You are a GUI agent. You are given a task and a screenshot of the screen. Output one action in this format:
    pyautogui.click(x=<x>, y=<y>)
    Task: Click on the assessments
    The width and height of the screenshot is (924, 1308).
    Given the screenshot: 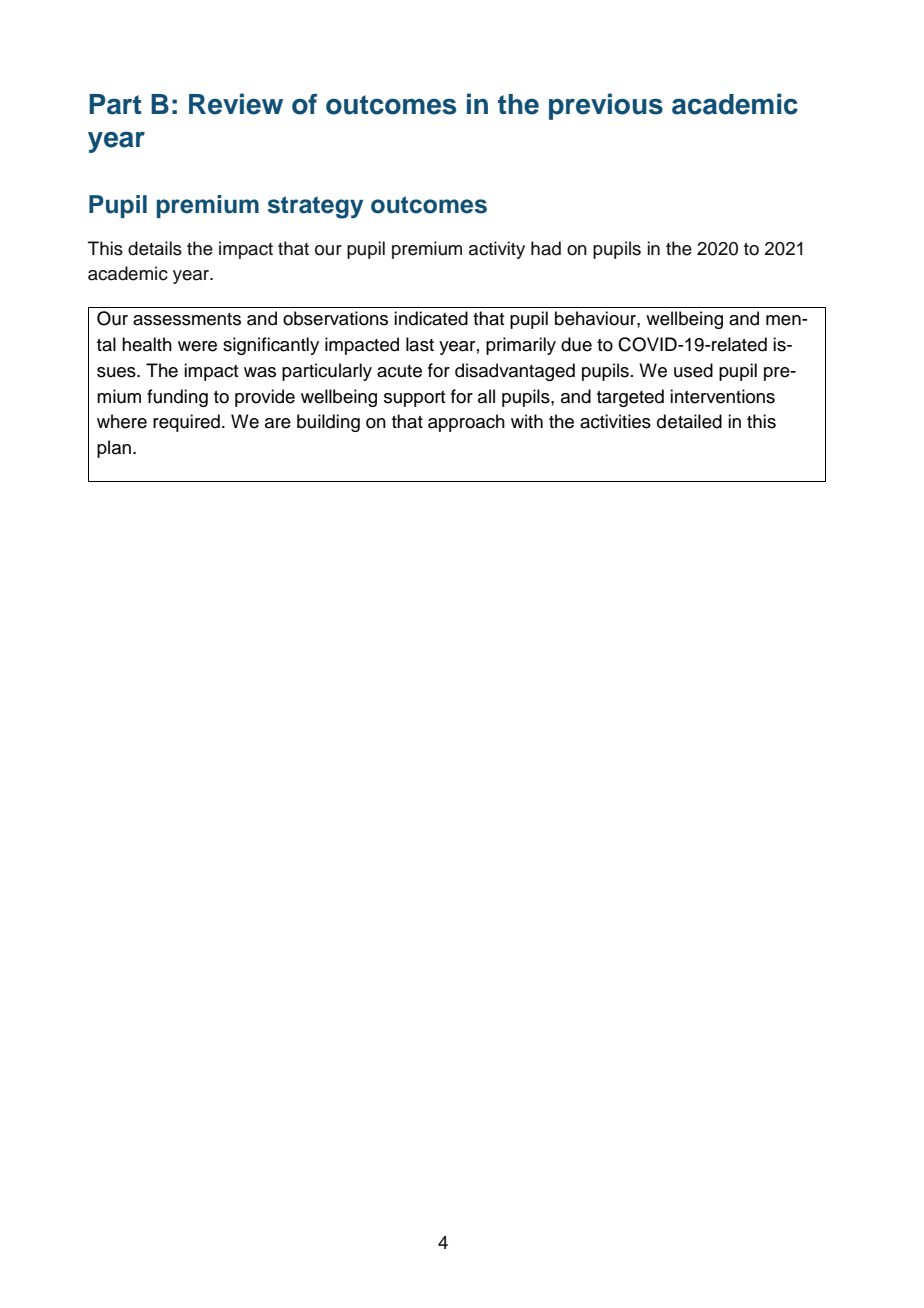 What is the action you would take?
    pyautogui.click(x=187, y=319)
